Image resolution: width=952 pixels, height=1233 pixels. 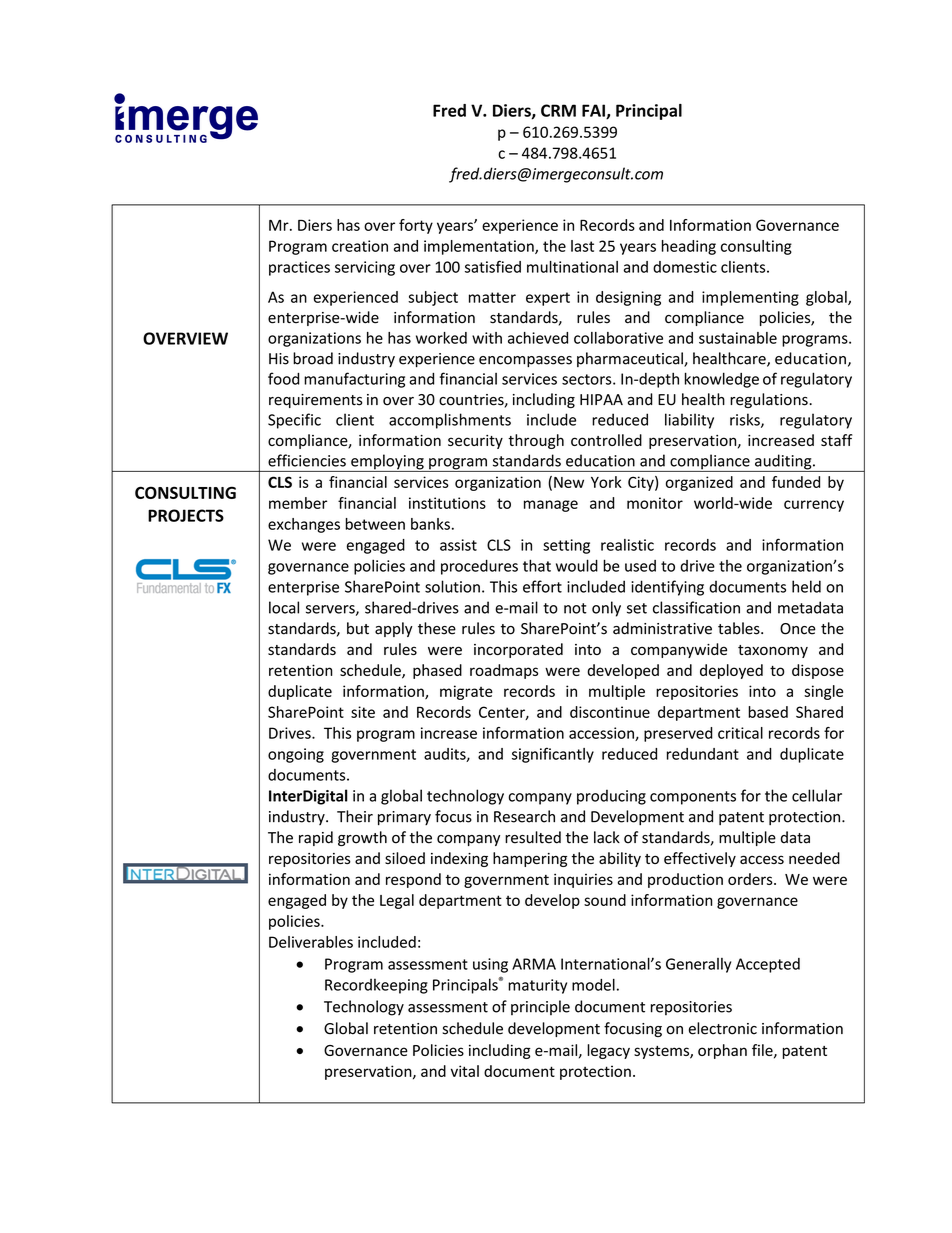 What do you see at coordinates (540, 1007) in the document?
I see `principle` at bounding box center [540, 1007].
